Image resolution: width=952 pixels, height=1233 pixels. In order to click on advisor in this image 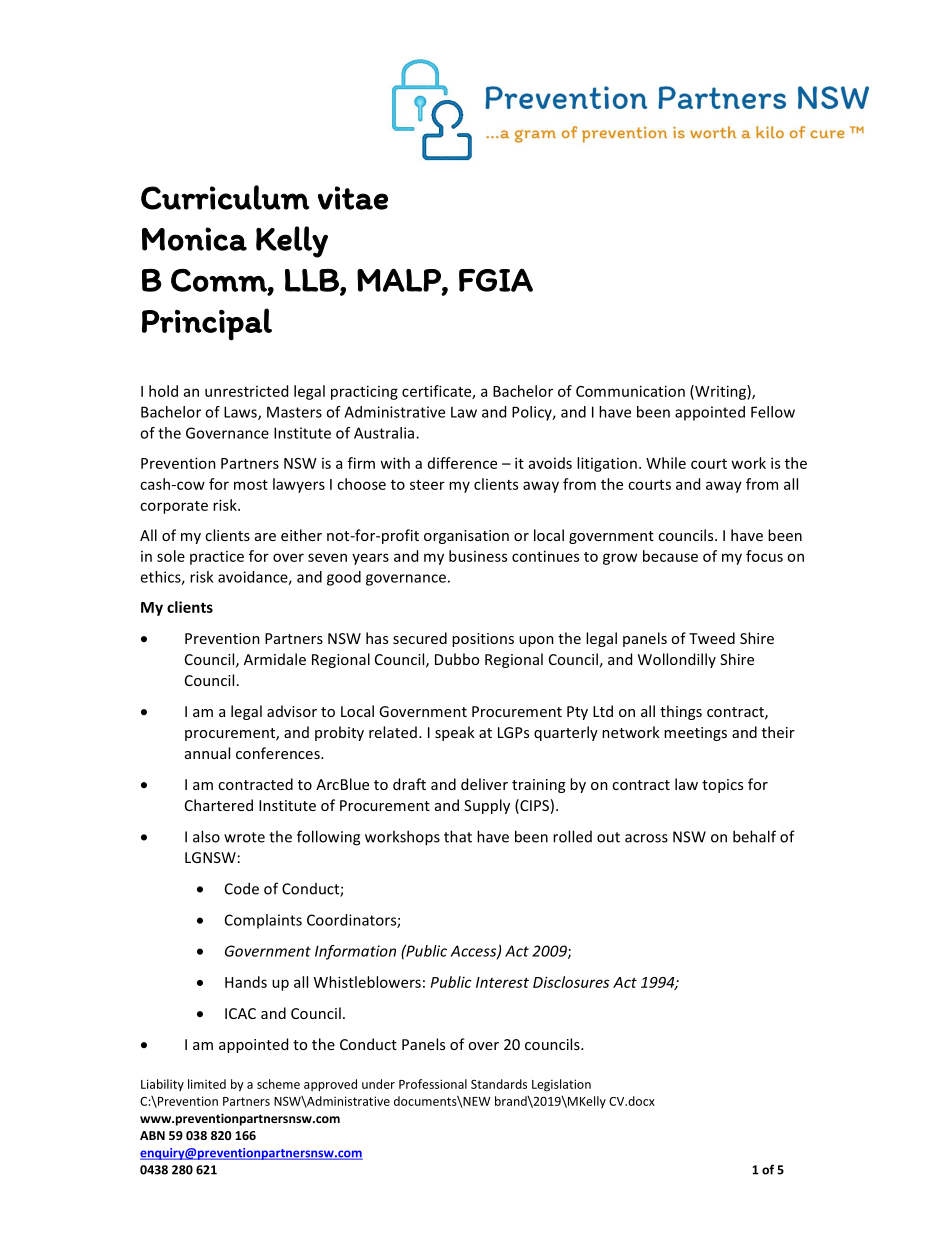, I will do `click(292, 711)`.
